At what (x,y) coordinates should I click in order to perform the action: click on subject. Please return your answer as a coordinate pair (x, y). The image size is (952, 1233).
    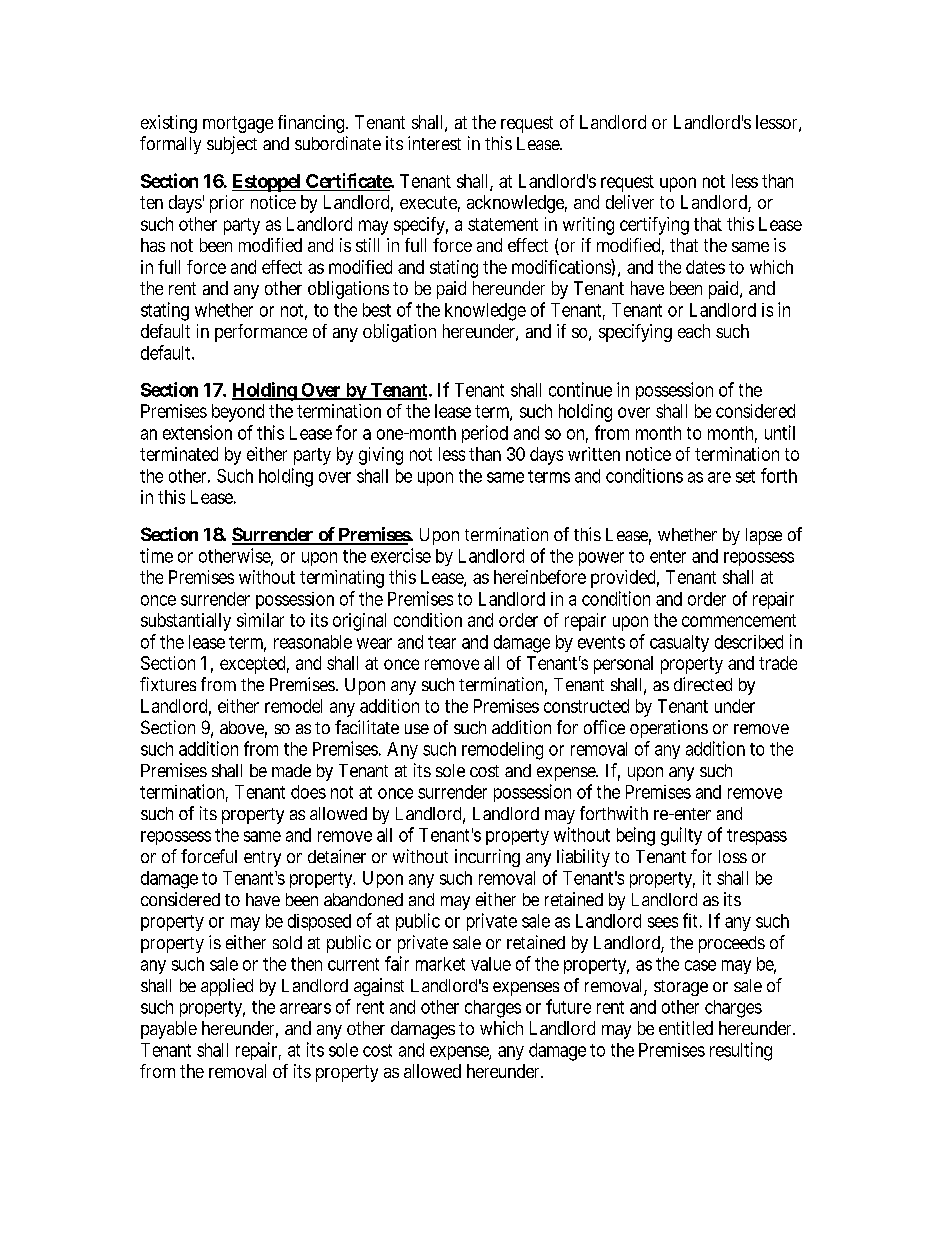
    Looking at the image, I should click on (232, 145).
